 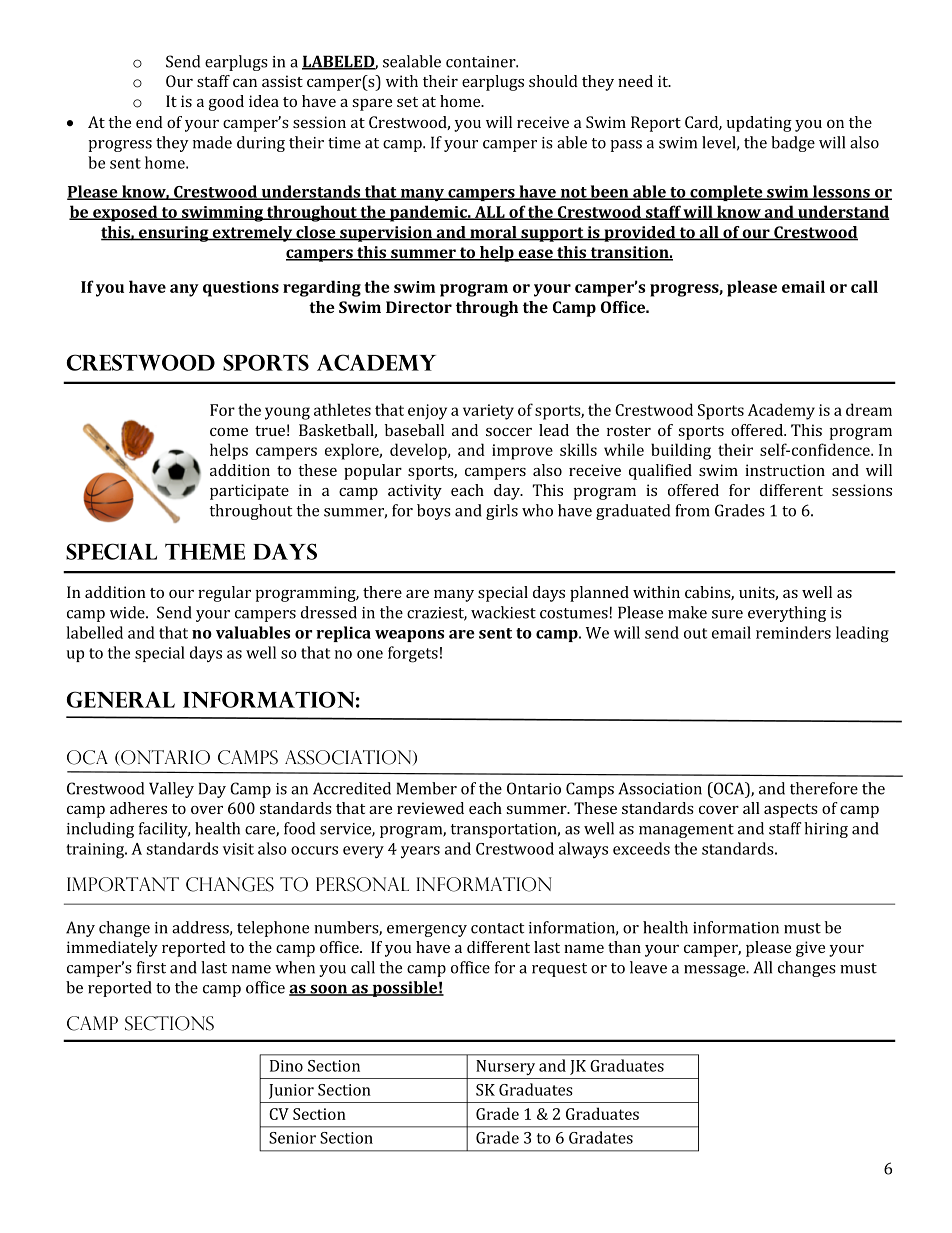 I want to click on girls, so click(x=502, y=512).
